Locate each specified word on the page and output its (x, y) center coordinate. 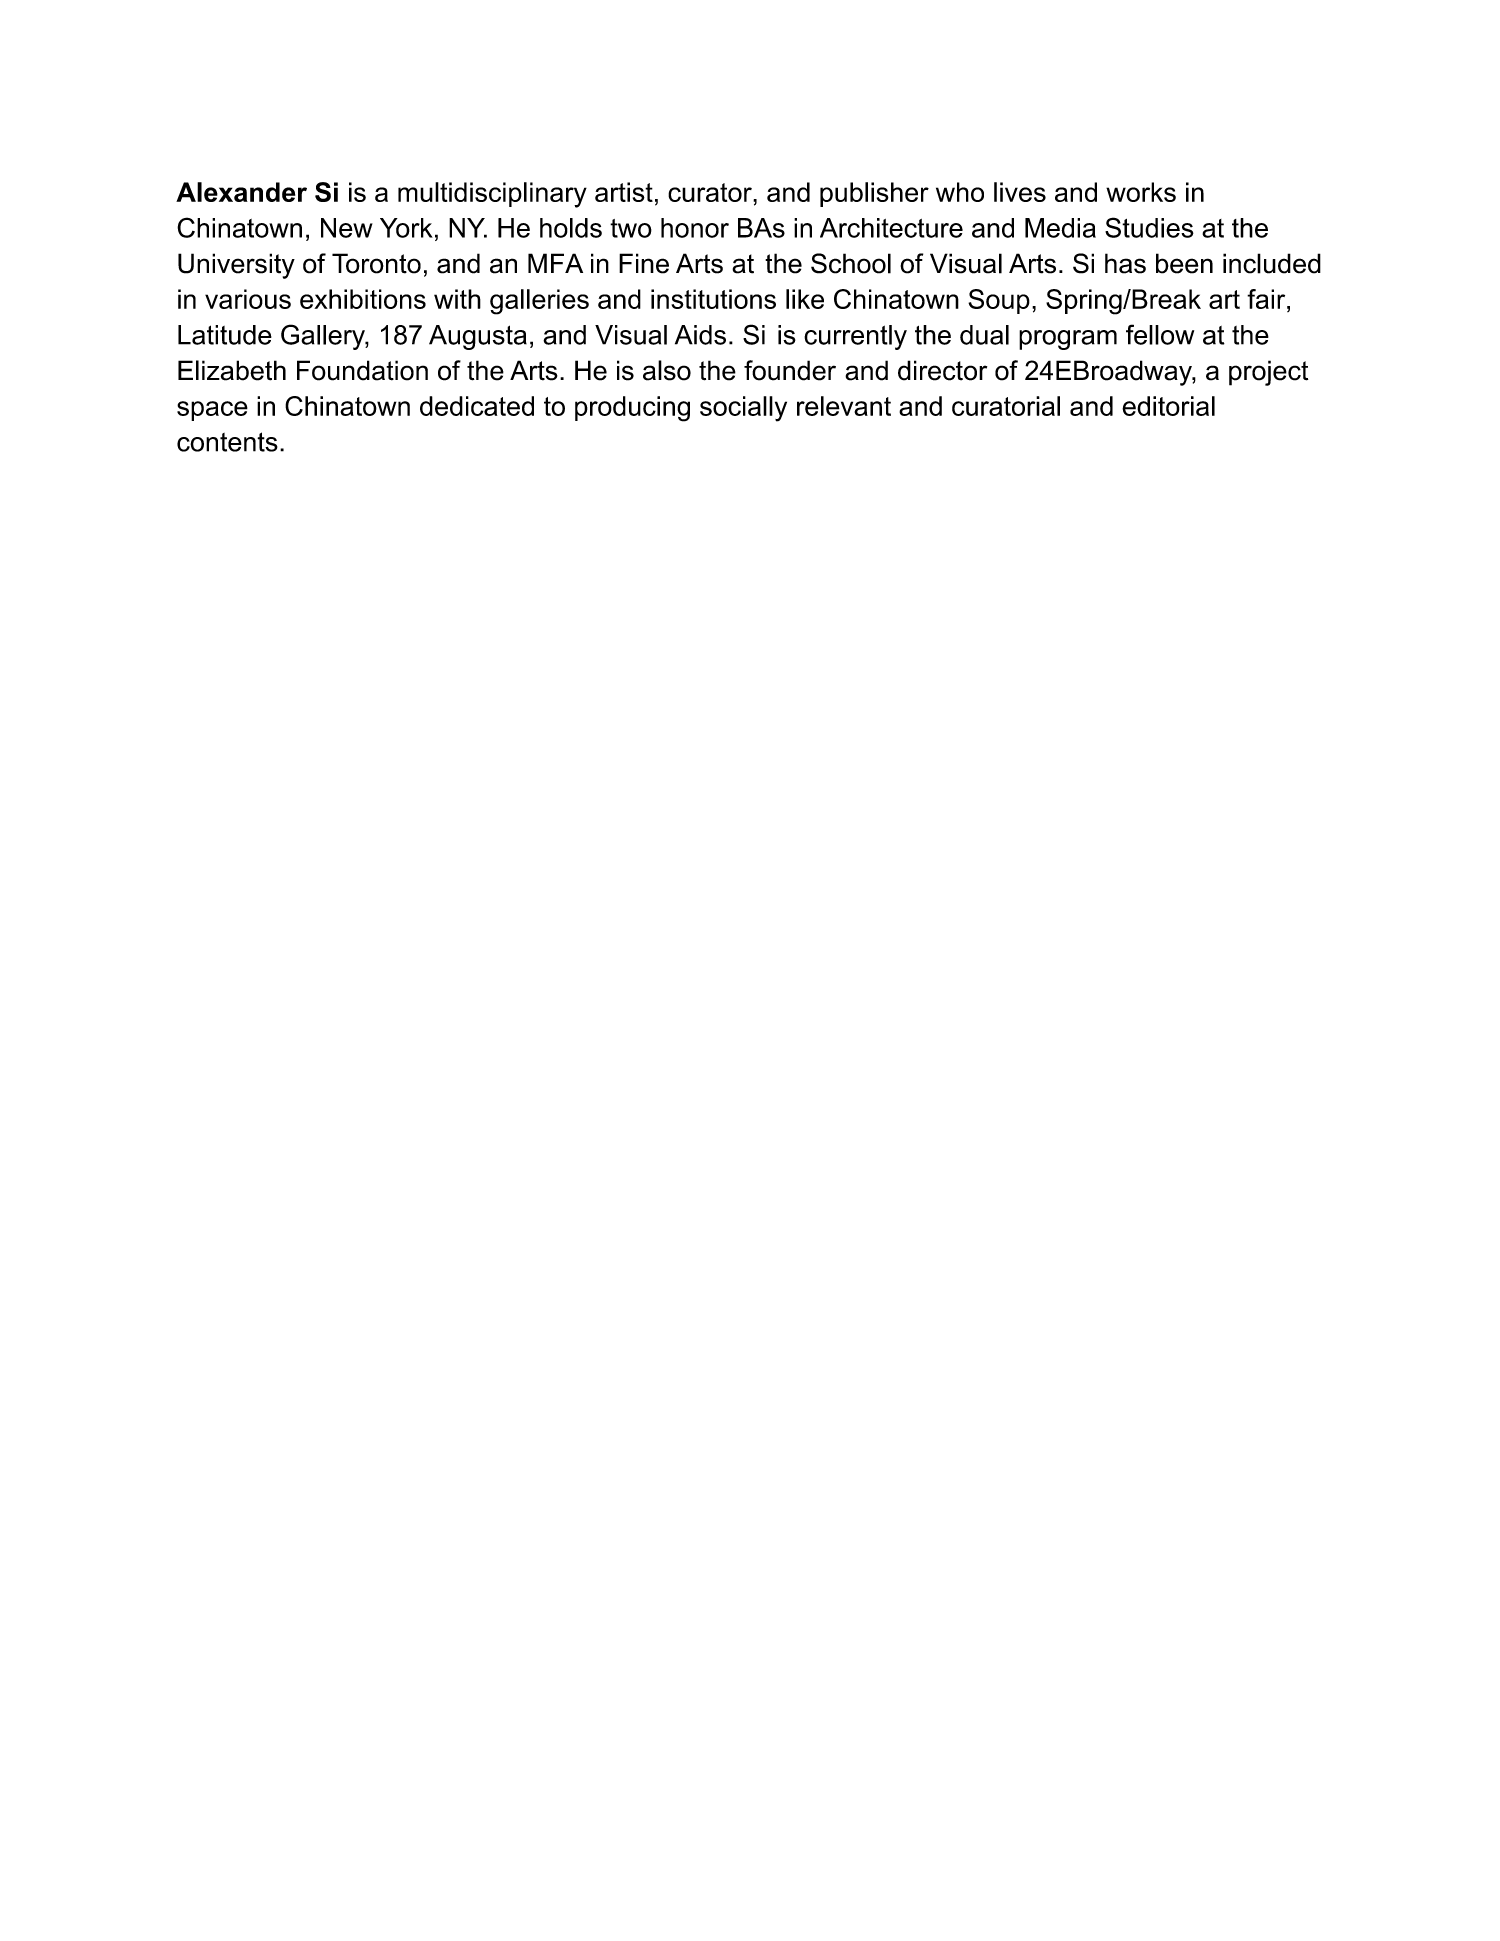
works (1141, 192)
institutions (713, 299)
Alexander (241, 192)
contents (227, 442)
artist (624, 192)
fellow (1160, 334)
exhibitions (363, 299)
